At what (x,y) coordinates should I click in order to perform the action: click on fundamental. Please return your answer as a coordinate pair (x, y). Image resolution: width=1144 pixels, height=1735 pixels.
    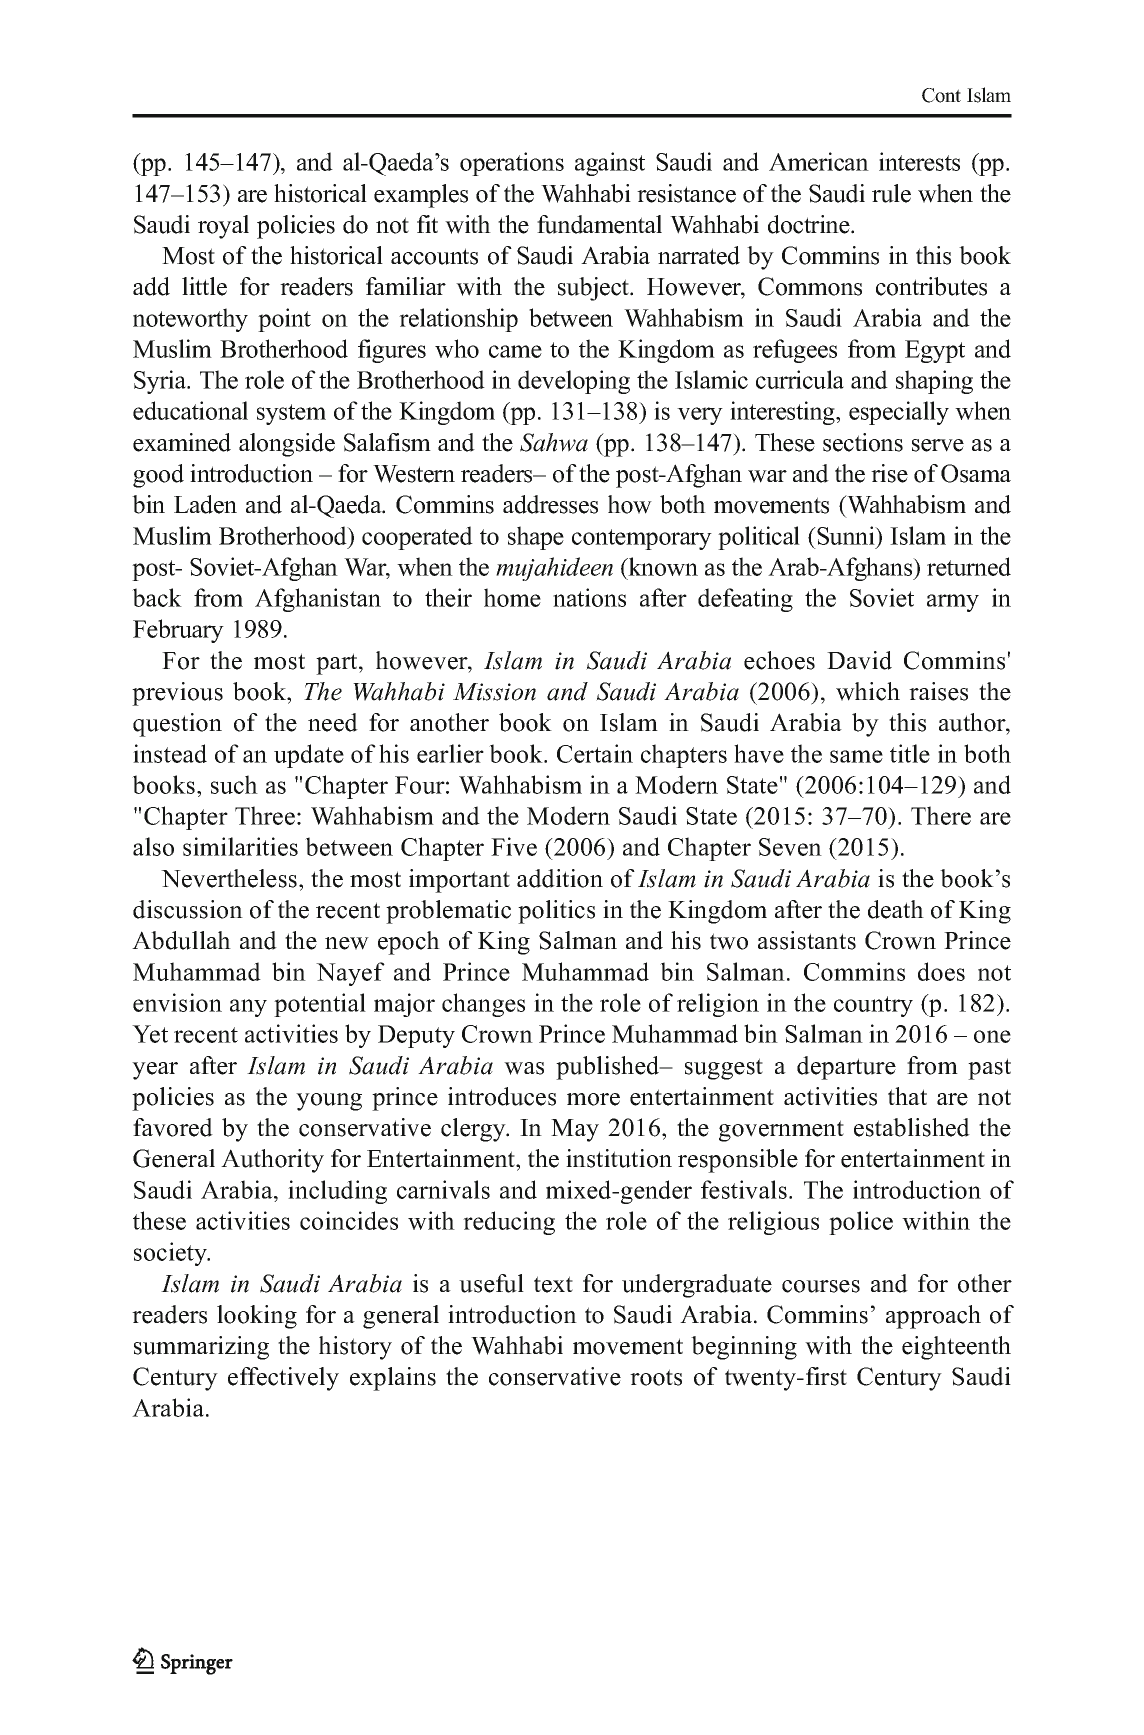
    Looking at the image, I should click on (599, 224).
